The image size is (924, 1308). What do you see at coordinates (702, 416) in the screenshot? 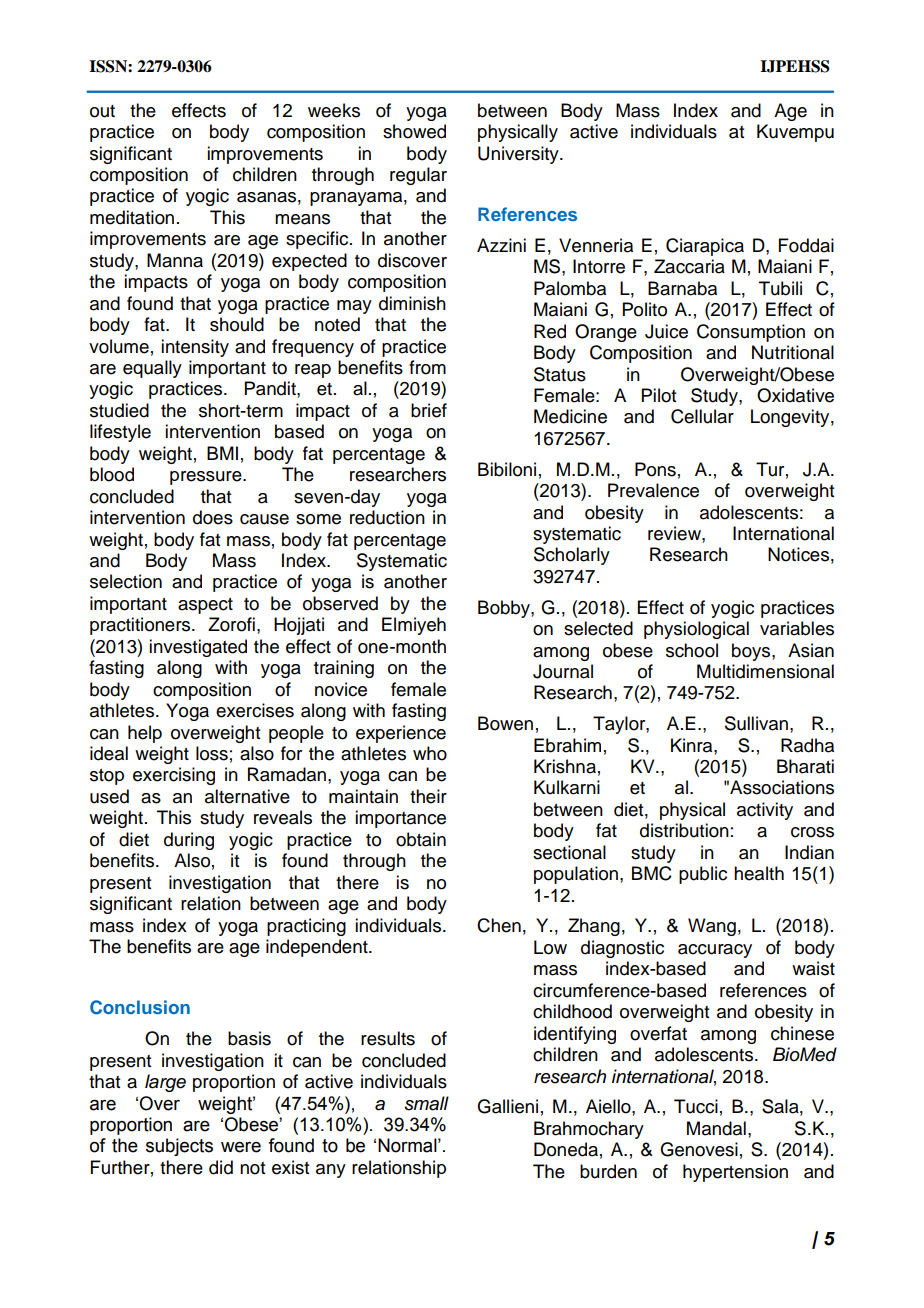
I see `Cellular` at bounding box center [702, 416].
